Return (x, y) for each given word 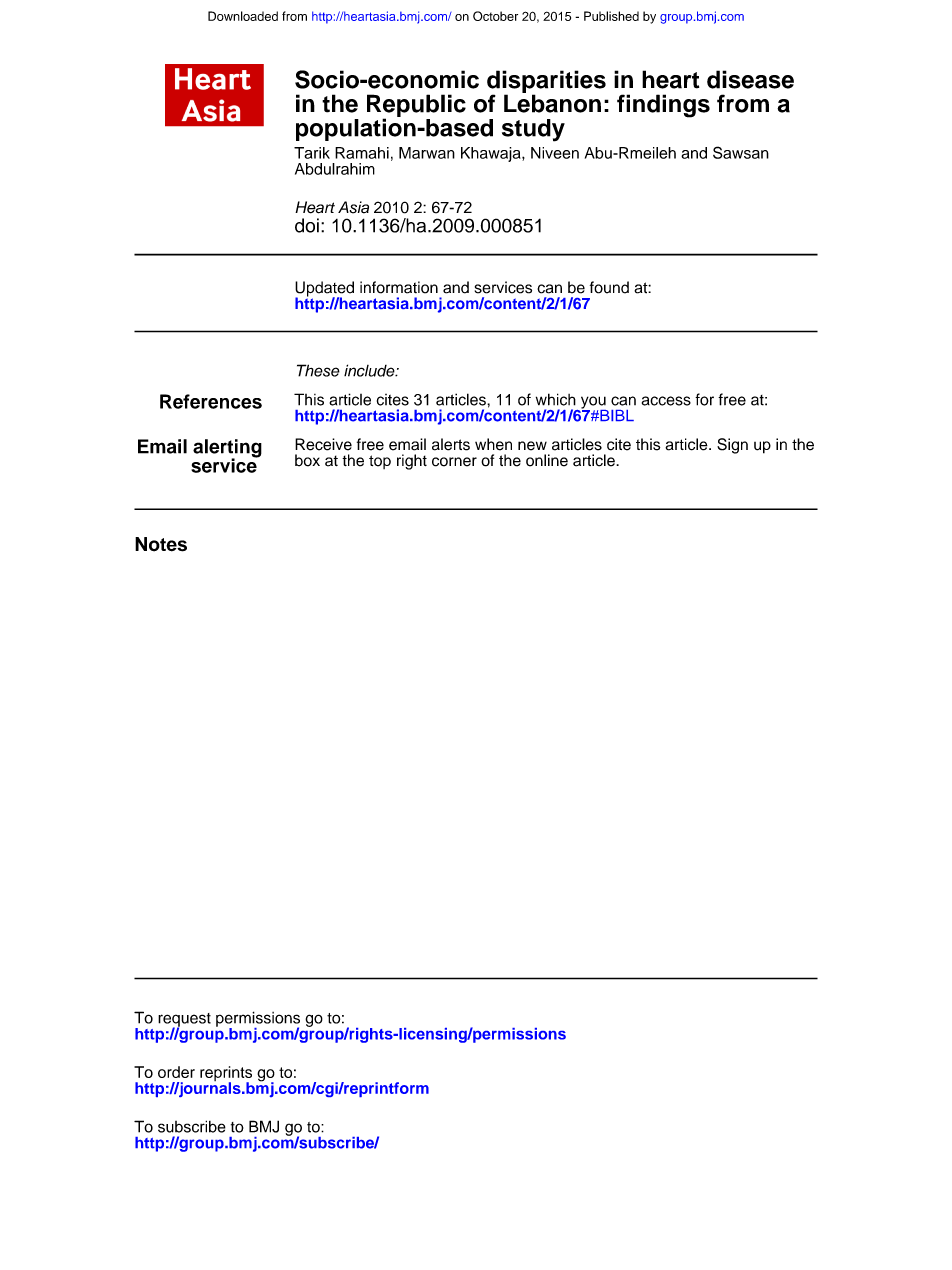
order (176, 1072)
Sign (732, 446)
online (547, 460)
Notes (161, 544)
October (495, 16)
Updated (324, 290)
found (609, 287)
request (184, 1021)
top (380, 462)
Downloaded (243, 16)
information (399, 287)
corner (454, 462)
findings (663, 106)
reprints (226, 1075)
